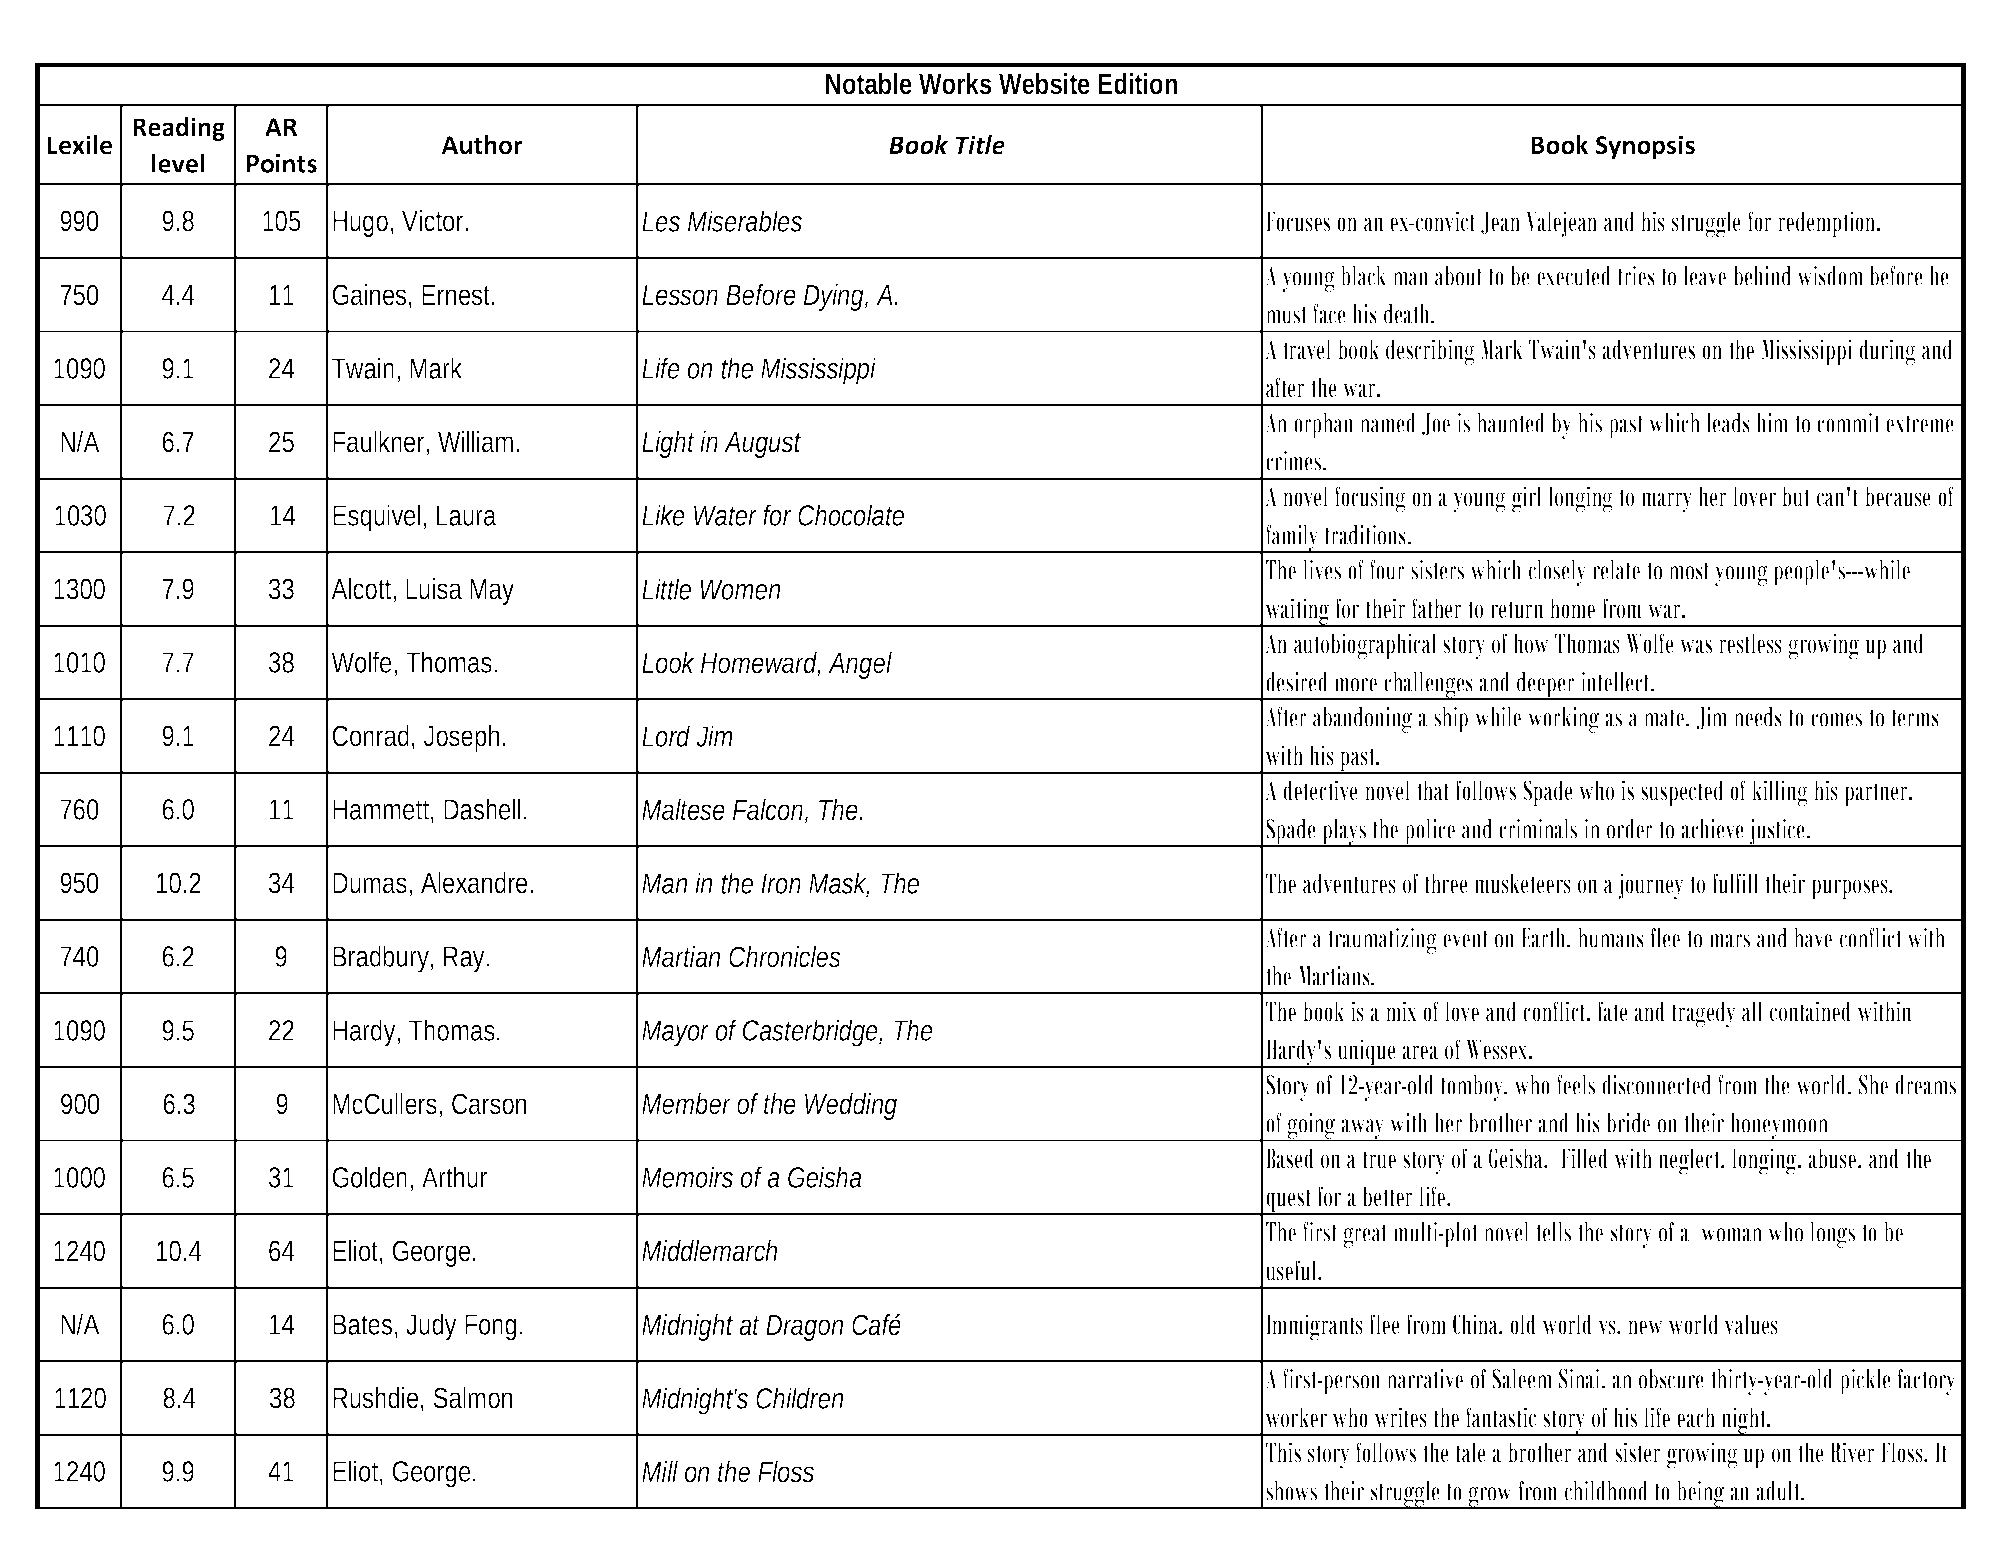 This image has height=1550, width=2005. Describe the element at coordinates (799, 1398) in the image. I see `Children` at that location.
